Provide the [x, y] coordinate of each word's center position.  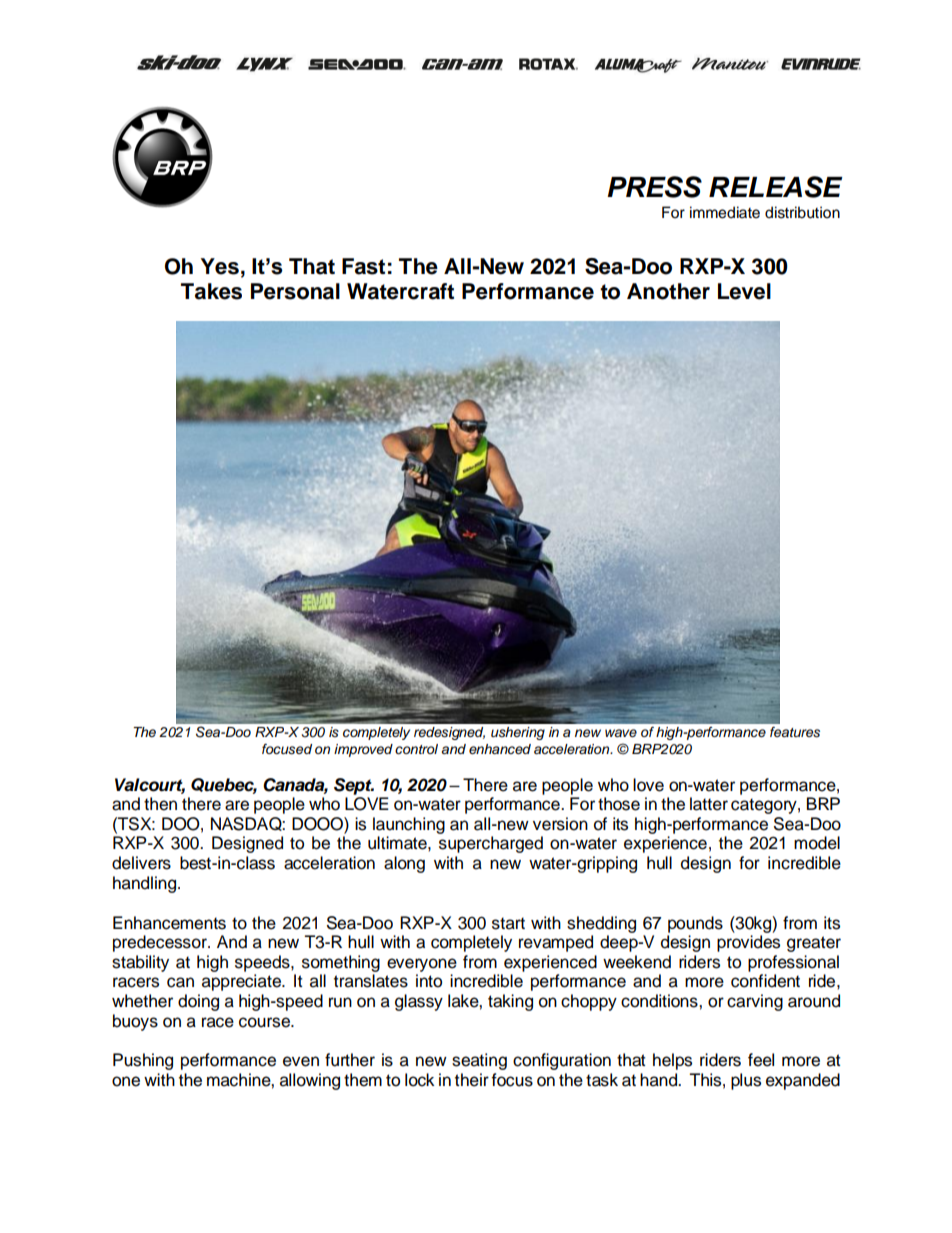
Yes [220, 266]
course [265, 1022]
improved [363, 750]
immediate [725, 212]
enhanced [500, 749]
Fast [363, 266]
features [795, 732]
